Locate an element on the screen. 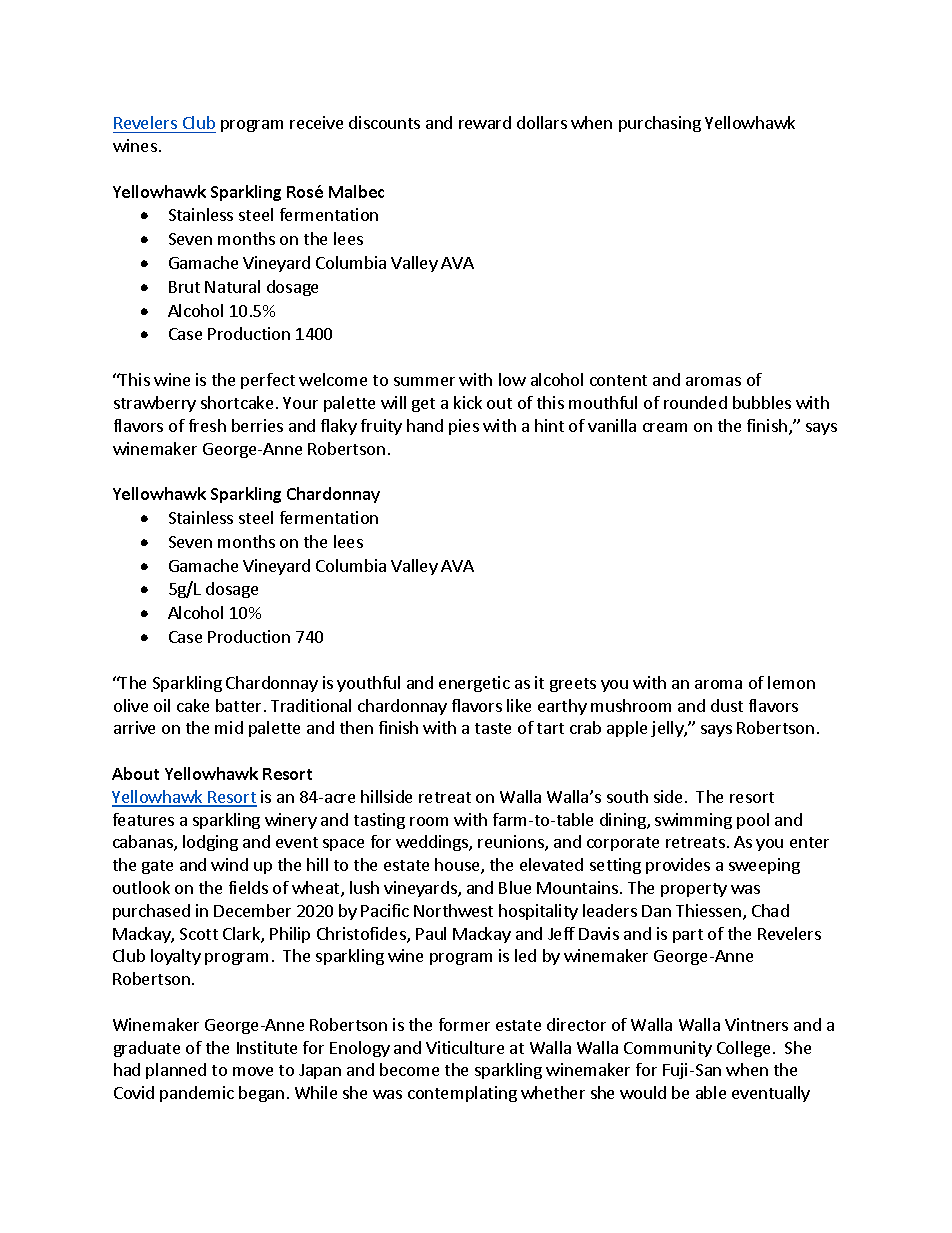  energetic is located at coordinates (474, 684).
